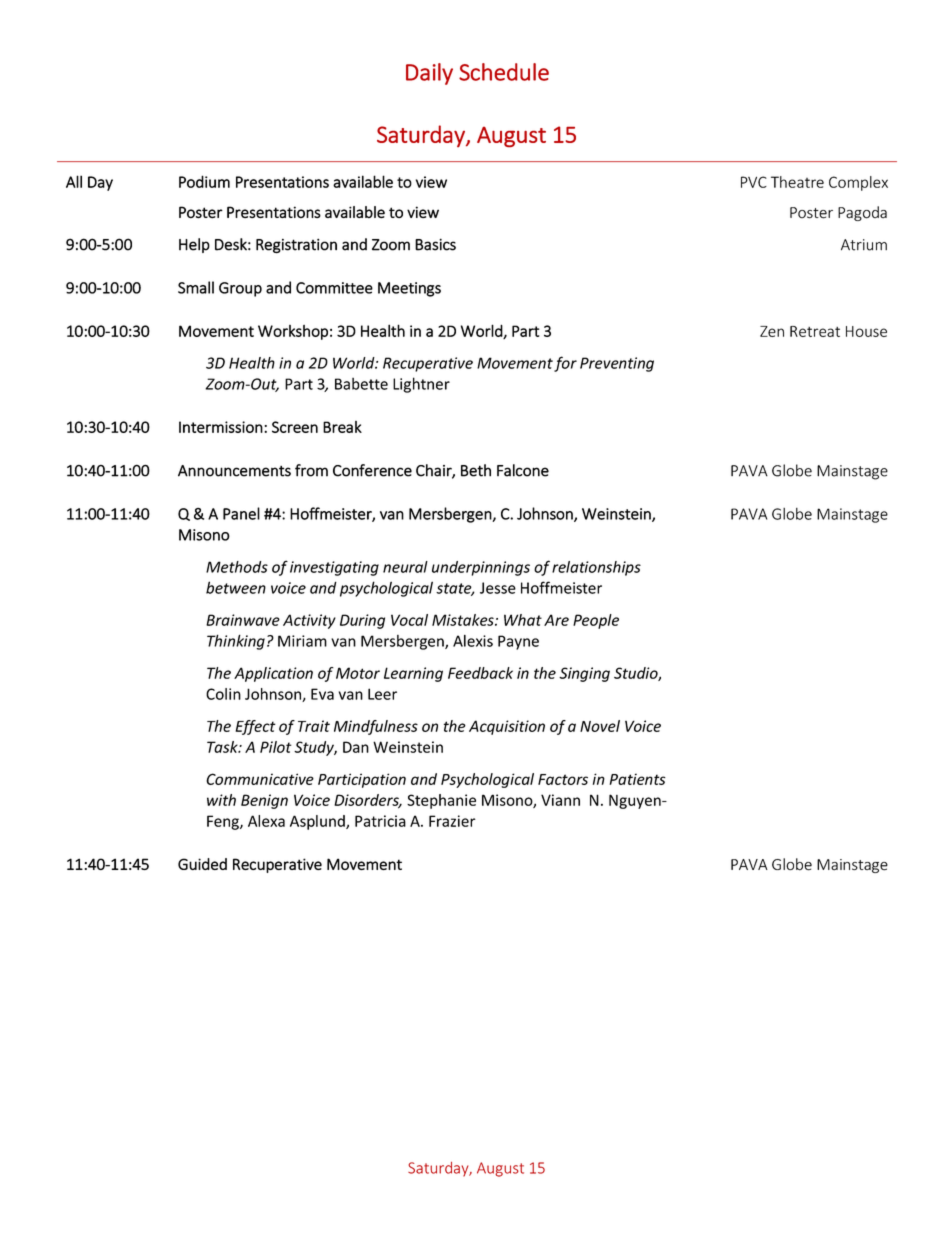 This document has height=1233, width=952. What do you see at coordinates (452, 821) in the document?
I see `Frazier` at bounding box center [452, 821].
